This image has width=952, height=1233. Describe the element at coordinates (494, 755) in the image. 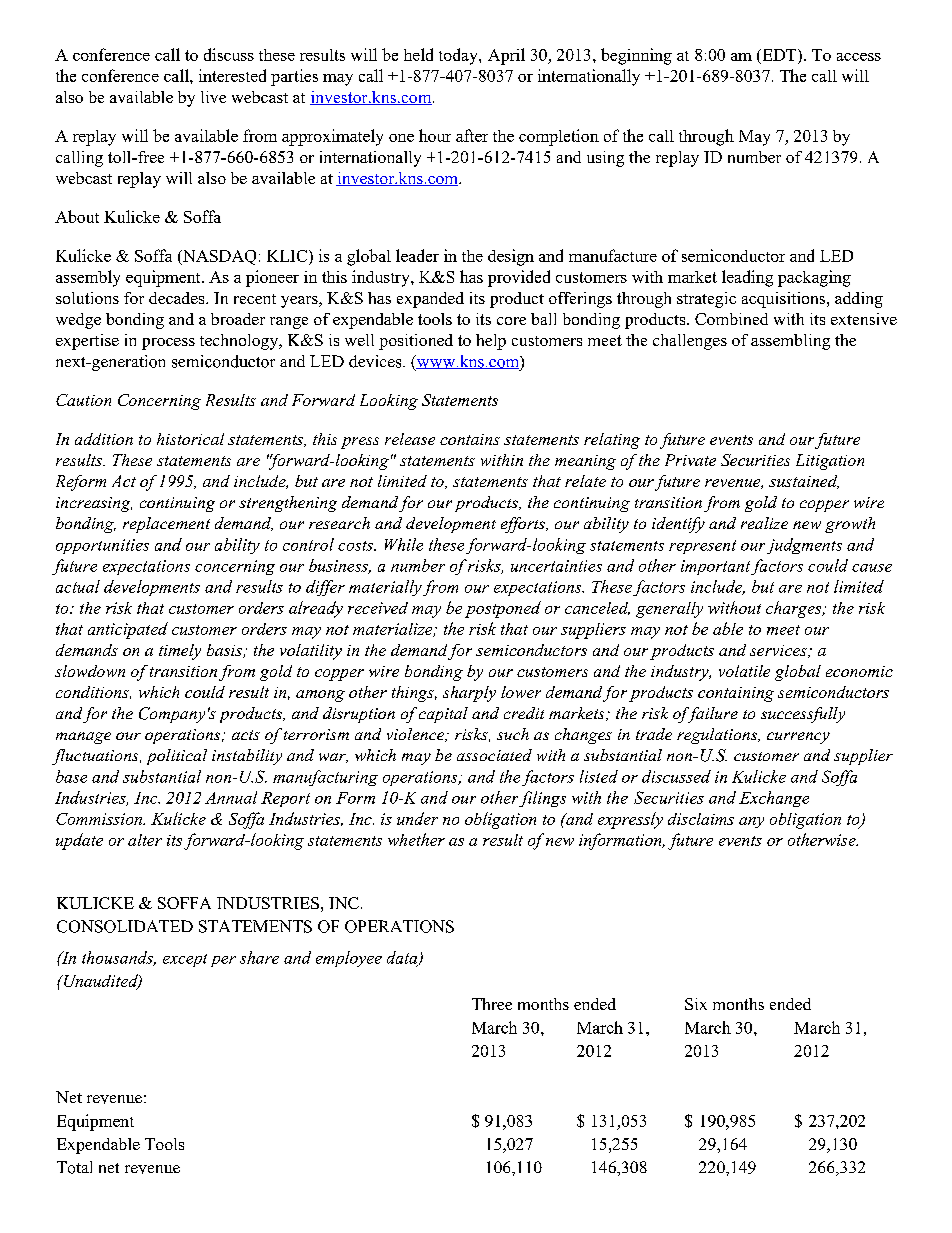

I see `associated` at that location.
